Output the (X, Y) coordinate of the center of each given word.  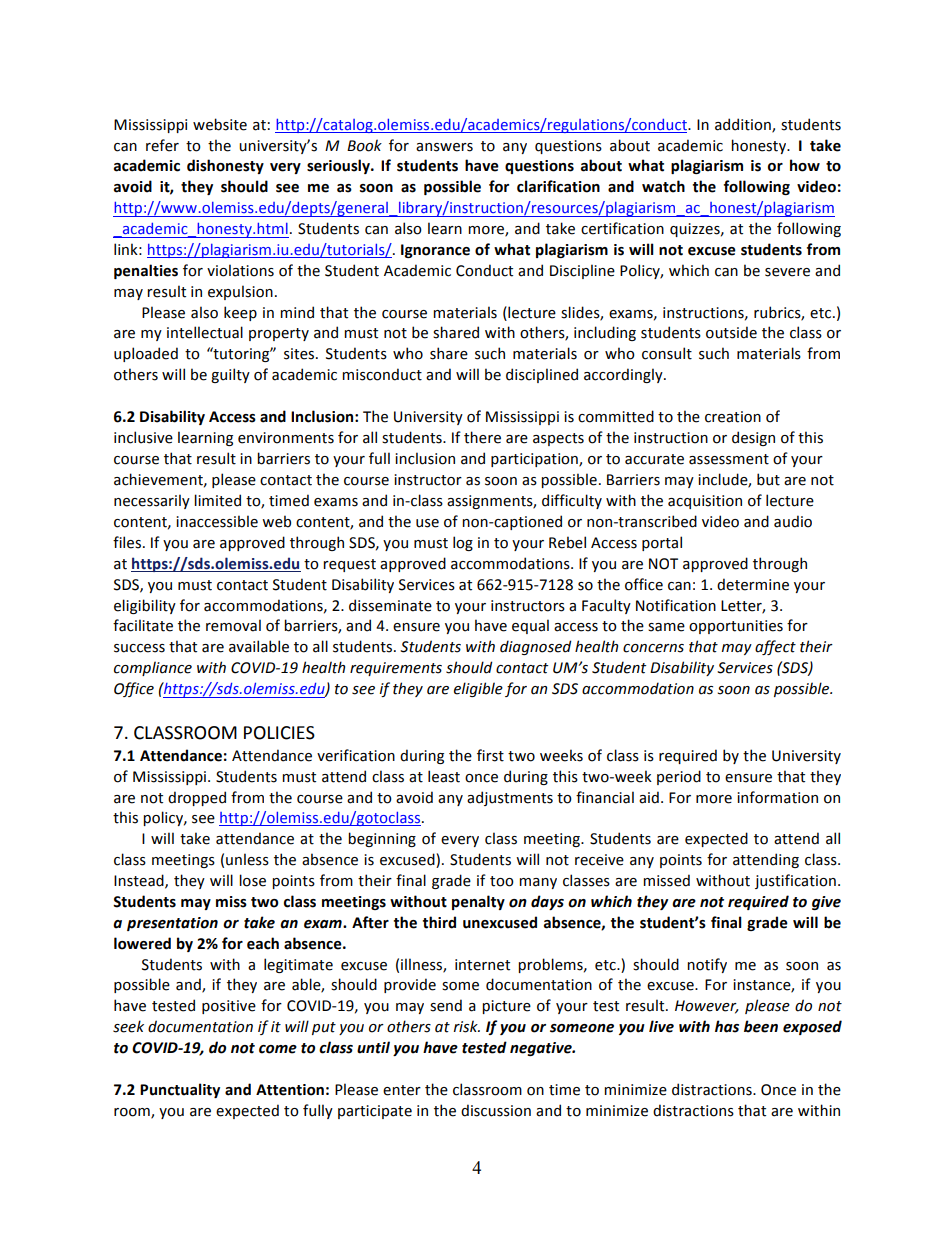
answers (444, 147)
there (482, 437)
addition (744, 125)
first (490, 755)
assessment (729, 459)
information (777, 797)
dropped (197, 798)
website (220, 124)
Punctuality (180, 1090)
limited (217, 500)
